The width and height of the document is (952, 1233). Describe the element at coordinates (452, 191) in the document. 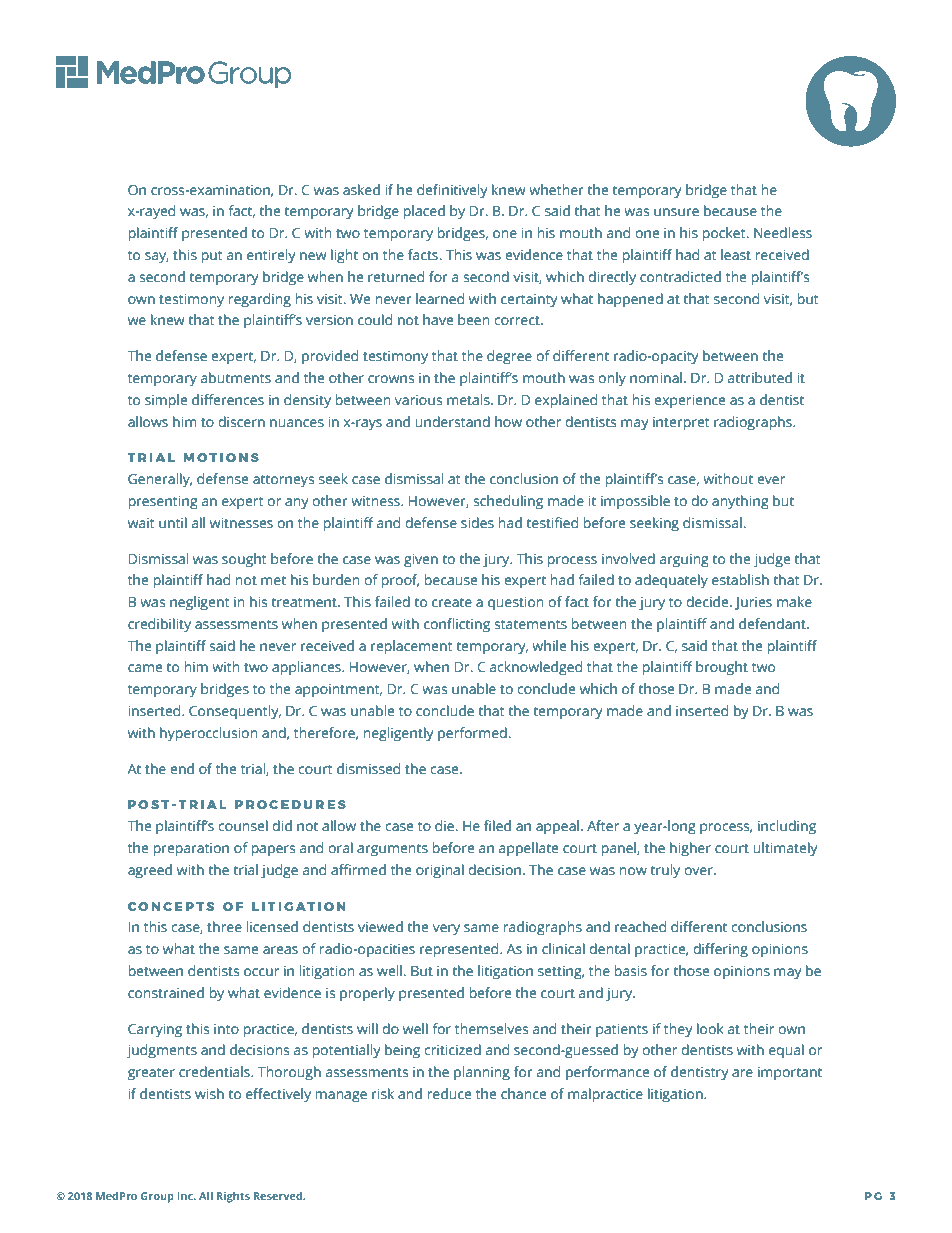

I see `definitively` at that location.
